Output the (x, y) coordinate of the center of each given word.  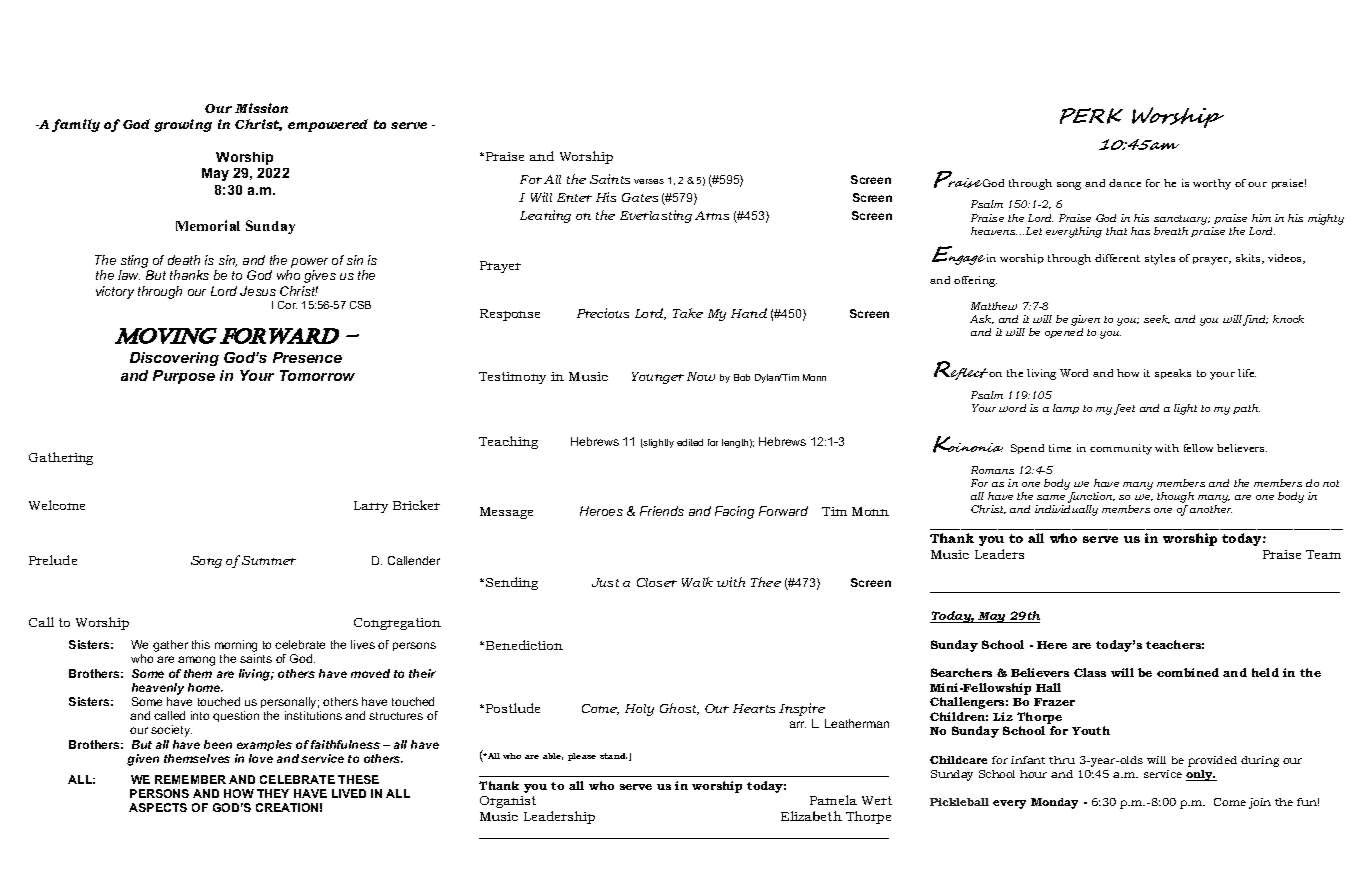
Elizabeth (811, 816)
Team (1323, 554)
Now (701, 376)
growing (183, 125)
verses (649, 181)
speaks (1173, 374)
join (1260, 803)
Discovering (174, 359)
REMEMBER (190, 779)
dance (1125, 183)
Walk (697, 582)
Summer (269, 560)
